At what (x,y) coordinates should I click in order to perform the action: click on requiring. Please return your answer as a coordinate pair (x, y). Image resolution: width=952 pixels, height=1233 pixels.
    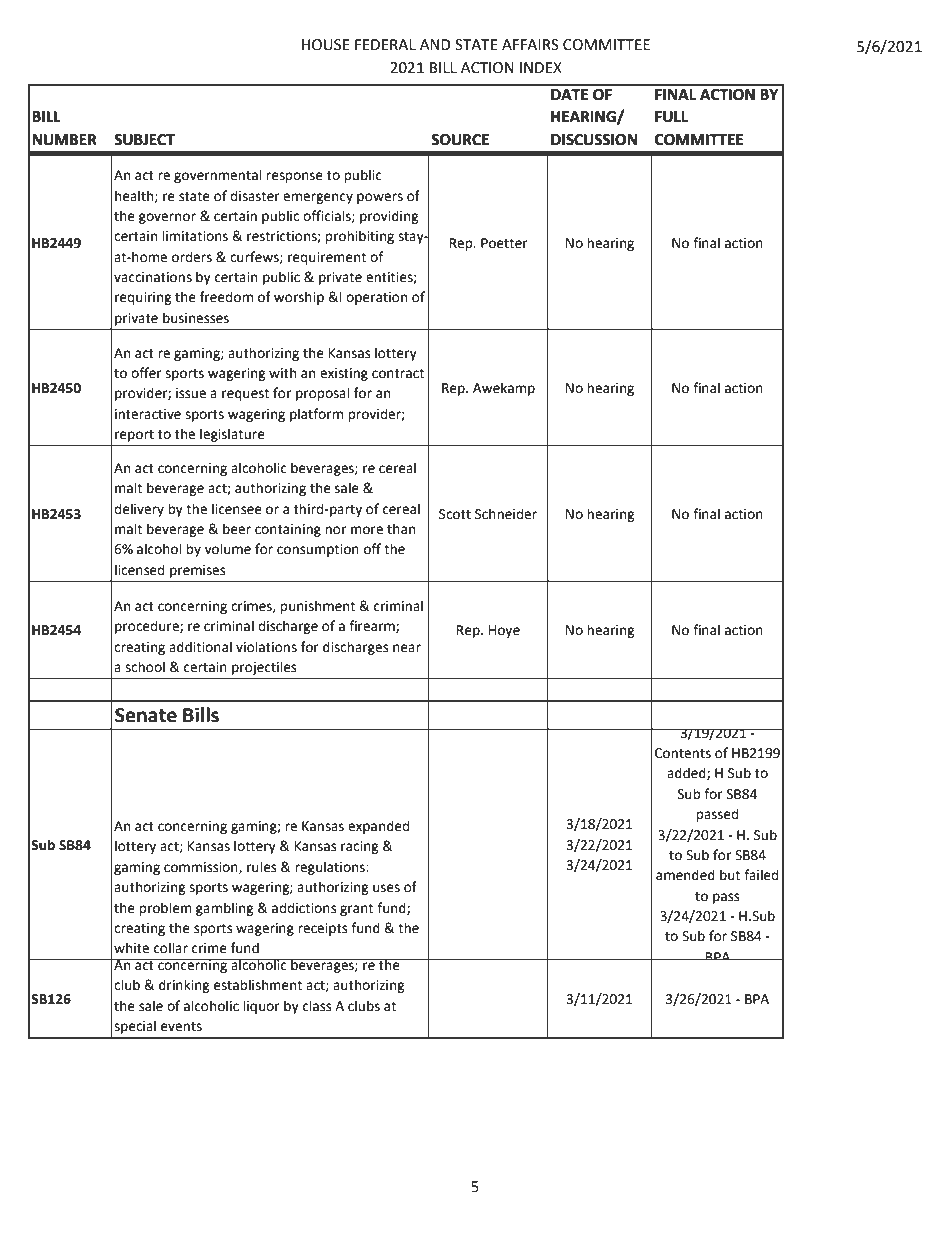
    Looking at the image, I should click on (143, 298).
